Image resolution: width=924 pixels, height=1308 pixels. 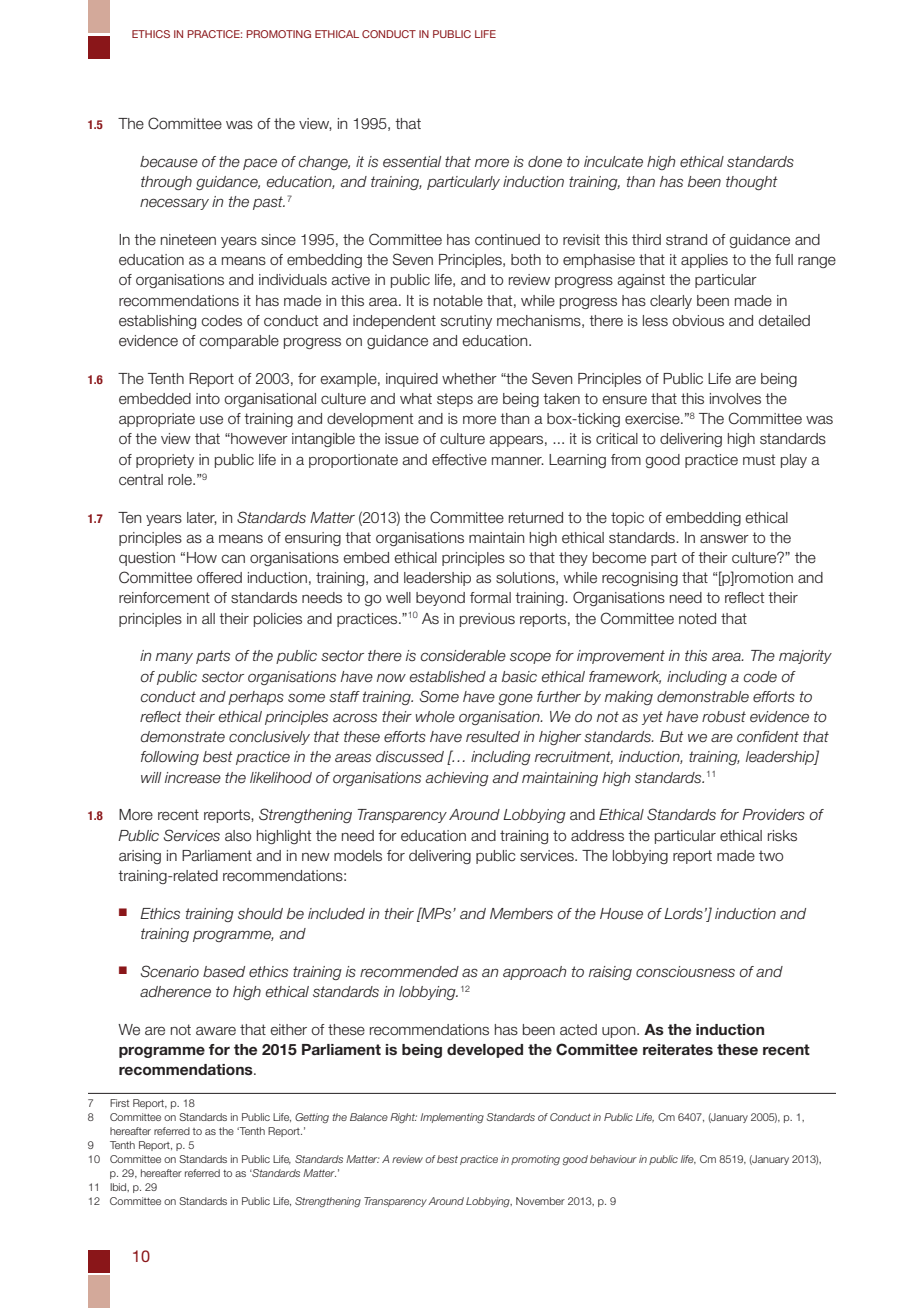 I want to click on thought, so click(x=752, y=183).
